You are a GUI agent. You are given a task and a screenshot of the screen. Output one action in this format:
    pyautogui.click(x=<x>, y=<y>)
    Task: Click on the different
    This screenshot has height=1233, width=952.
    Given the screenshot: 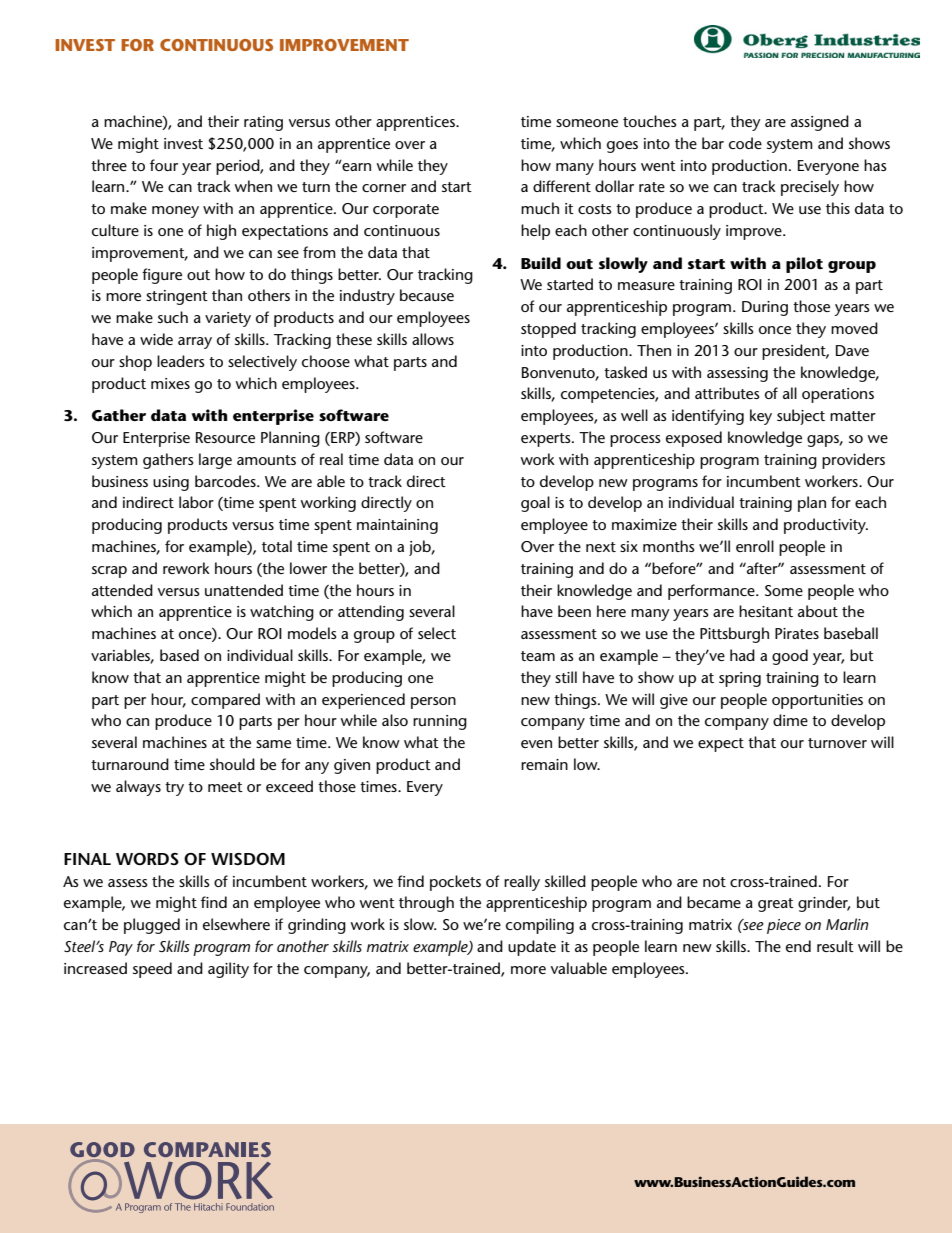 What is the action you would take?
    pyautogui.click(x=562, y=186)
